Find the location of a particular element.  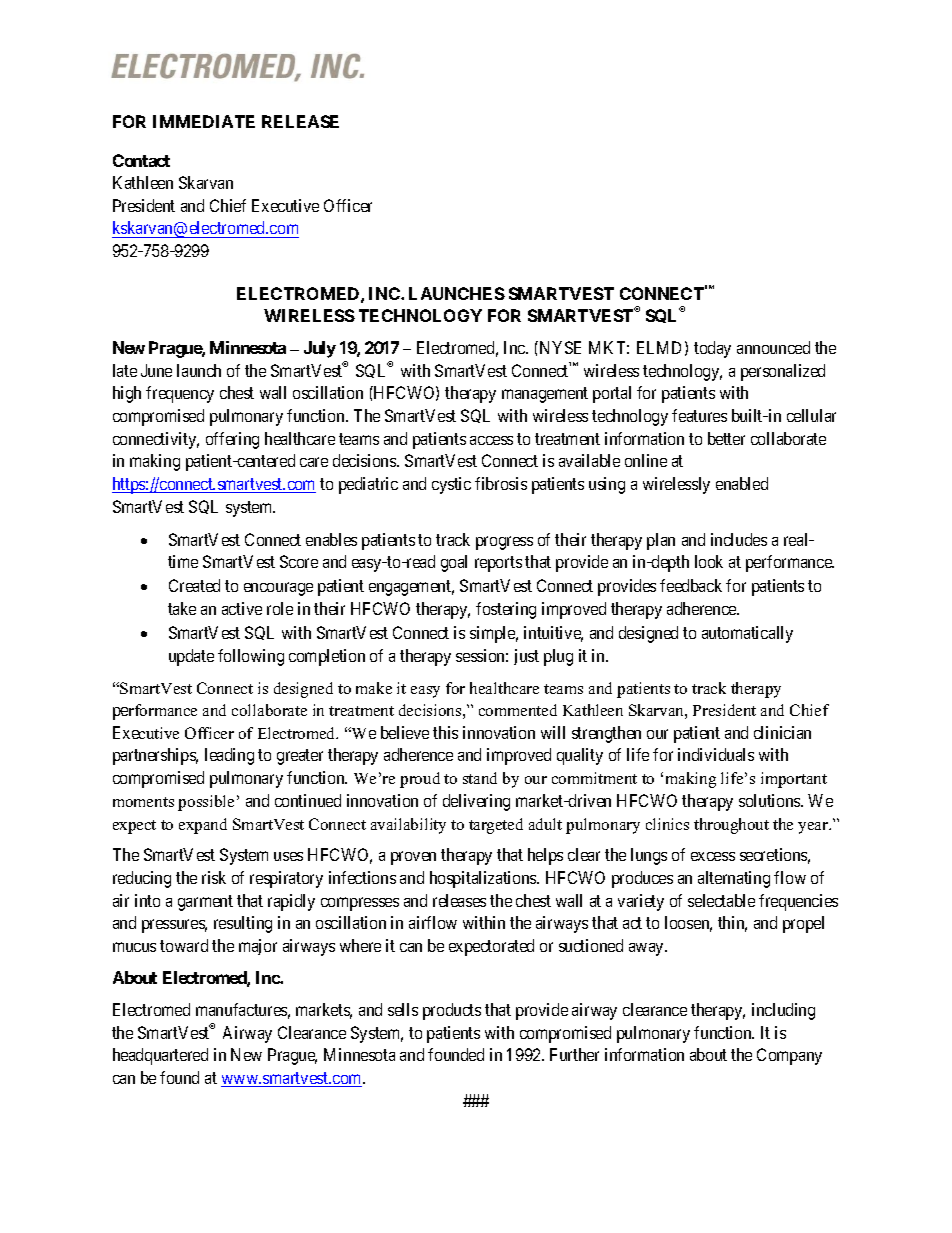

feedback is located at coordinates (691, 585).
